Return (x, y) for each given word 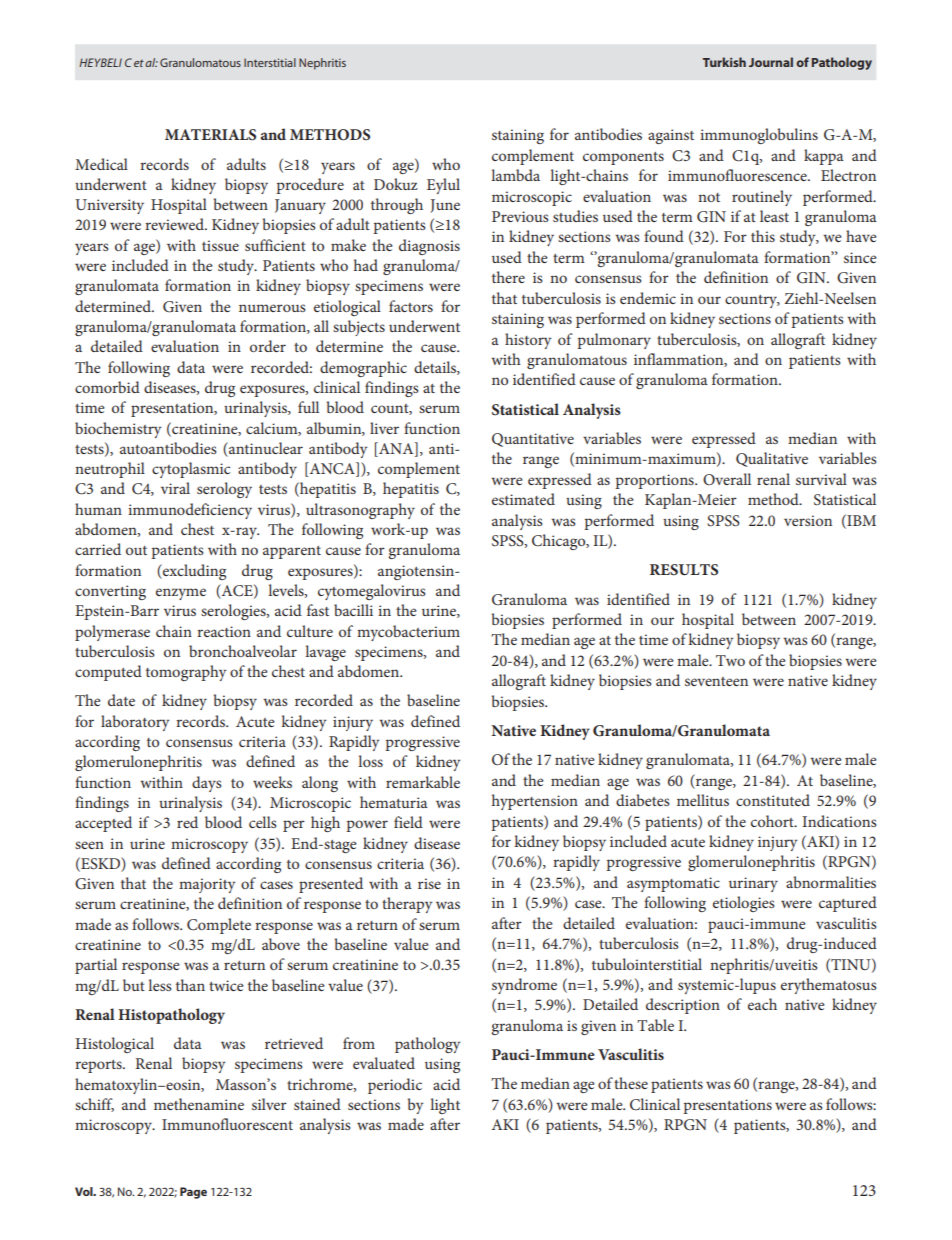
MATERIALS (210, 135)
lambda (515, 175)
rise (429, 883)
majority (207, 885)
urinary (753, 884)
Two (730, 660)
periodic (395, 1086)
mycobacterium (408, 633)
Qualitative (772, 459)
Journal (771, 62)
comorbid (107, 387)
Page (193, 1193)
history (528, 341)
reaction (224, 631)
